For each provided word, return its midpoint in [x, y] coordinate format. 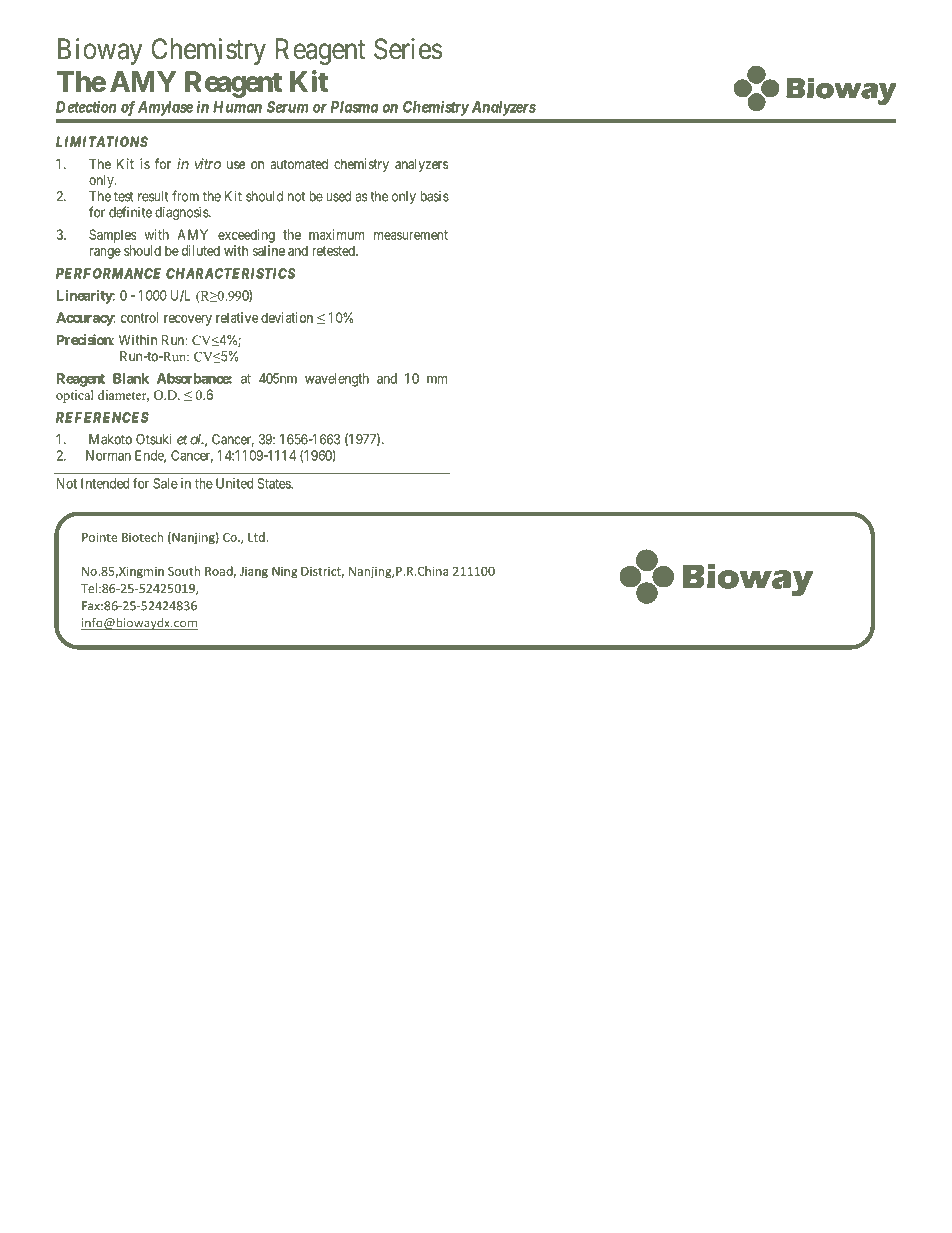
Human [237, 107]
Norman [108, 455]
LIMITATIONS [102, 142]
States [275, 483]
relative [237, 317]
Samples [112, 236]
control [139, 317]
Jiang [254, 572]
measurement [411, 235]
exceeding [246, 236]
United [234, 483]
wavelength [337, 380]
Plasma [355, 107]
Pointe [100, 537]
